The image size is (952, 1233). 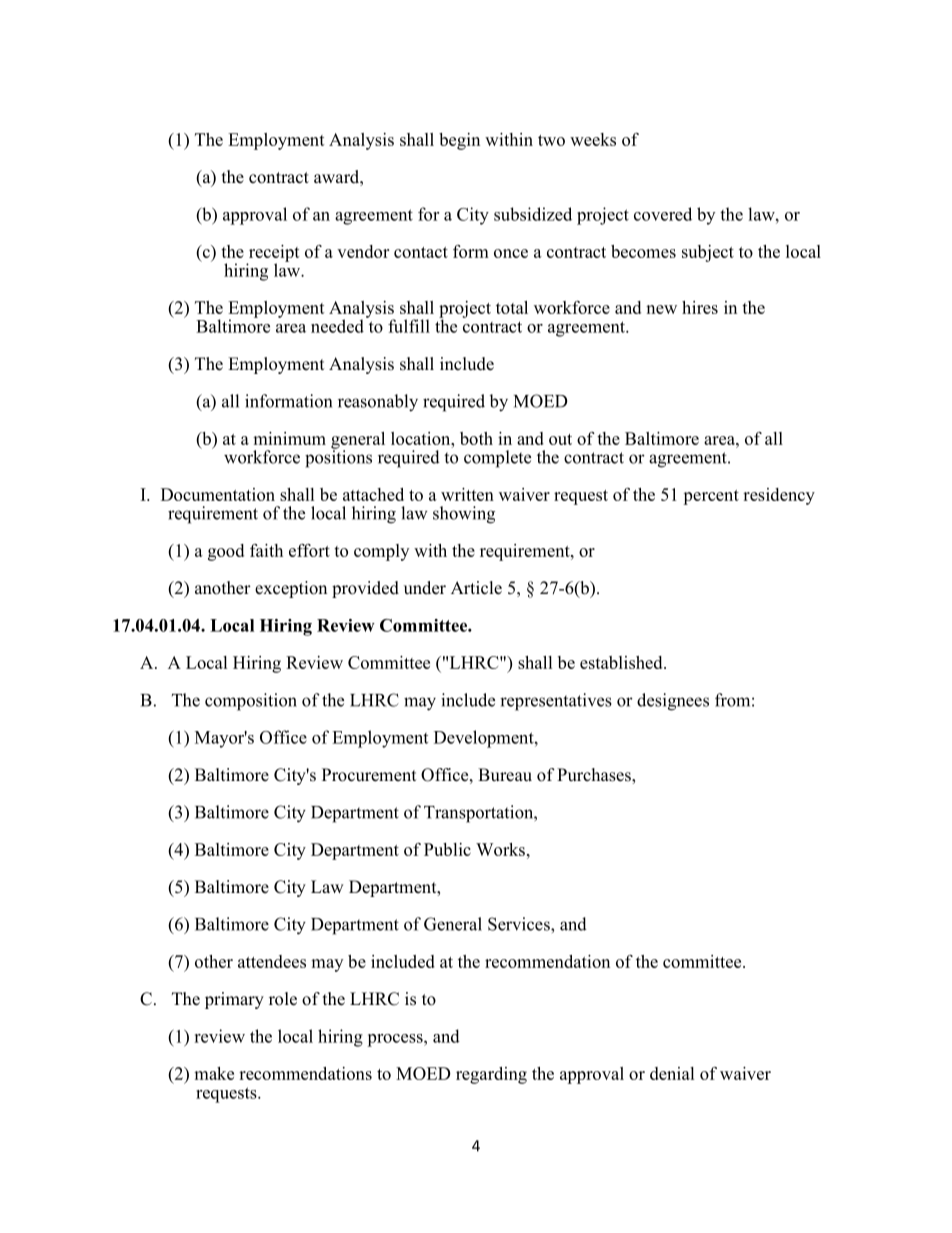 What do you see at coordinates (283, 999) in the screenshot?
I see `role` at bounding box center [283, 999].
